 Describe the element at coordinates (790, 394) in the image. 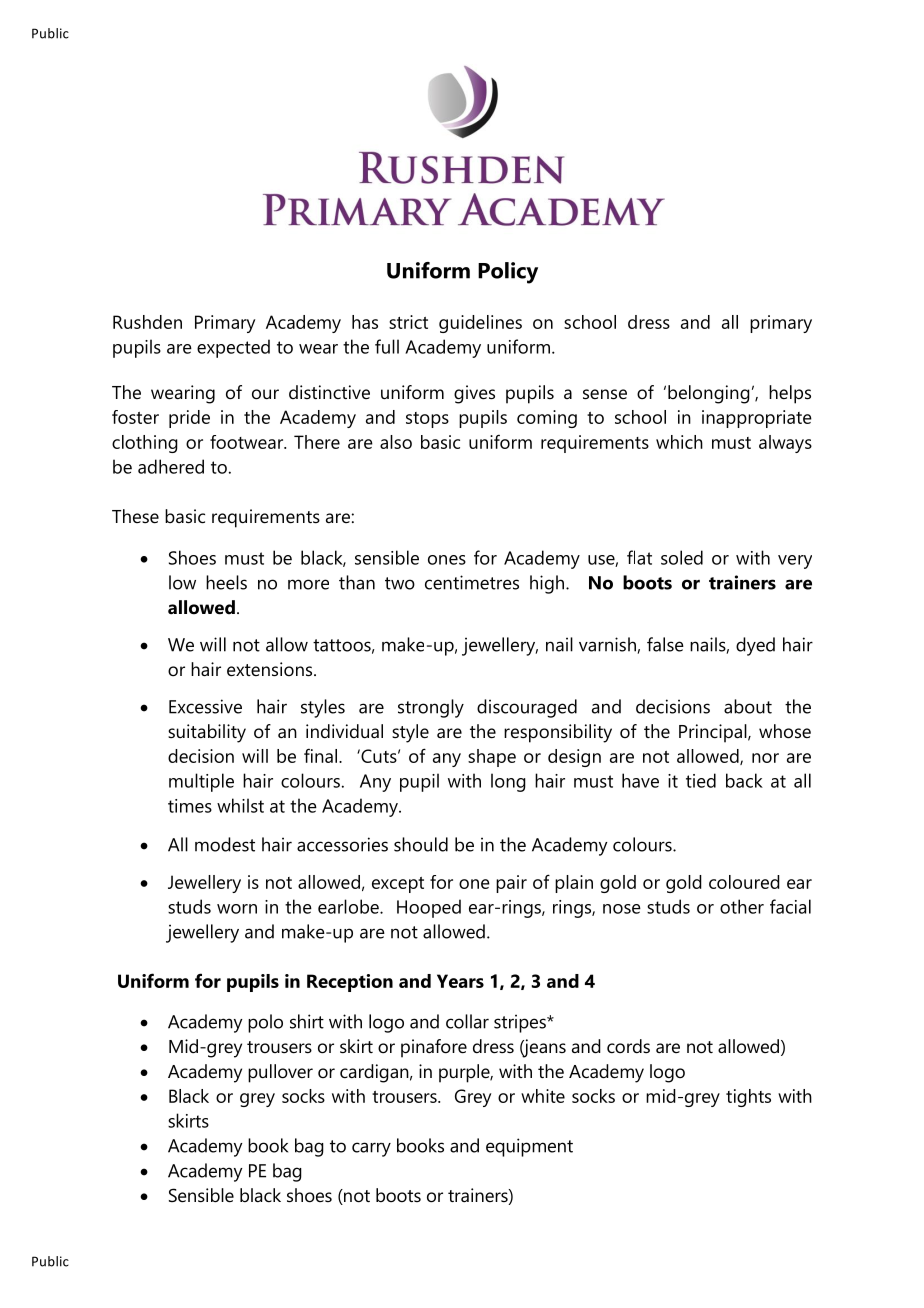

I see `helps` at that location.
